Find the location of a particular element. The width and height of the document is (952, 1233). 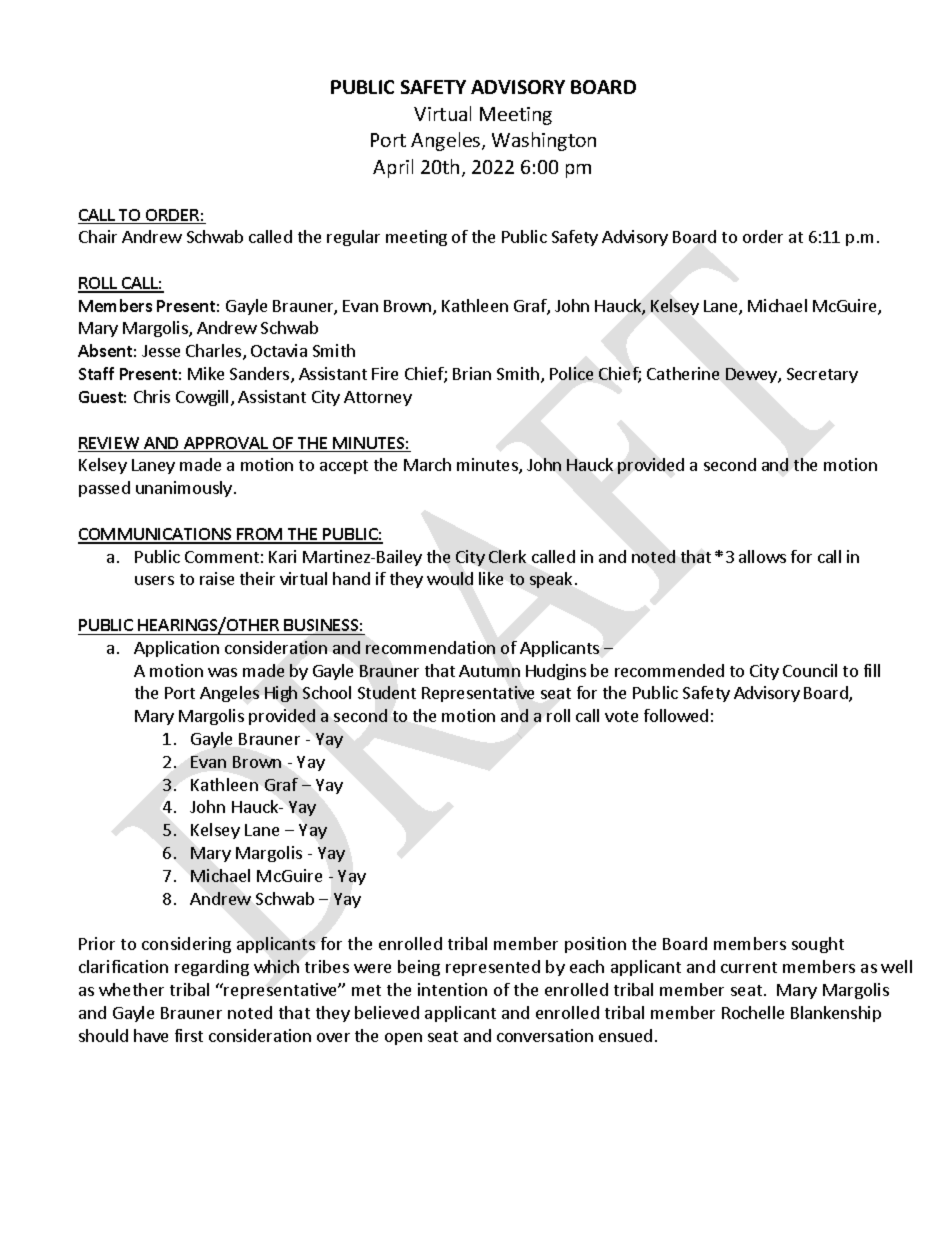

Chair is located at coordinates (98, 236).
